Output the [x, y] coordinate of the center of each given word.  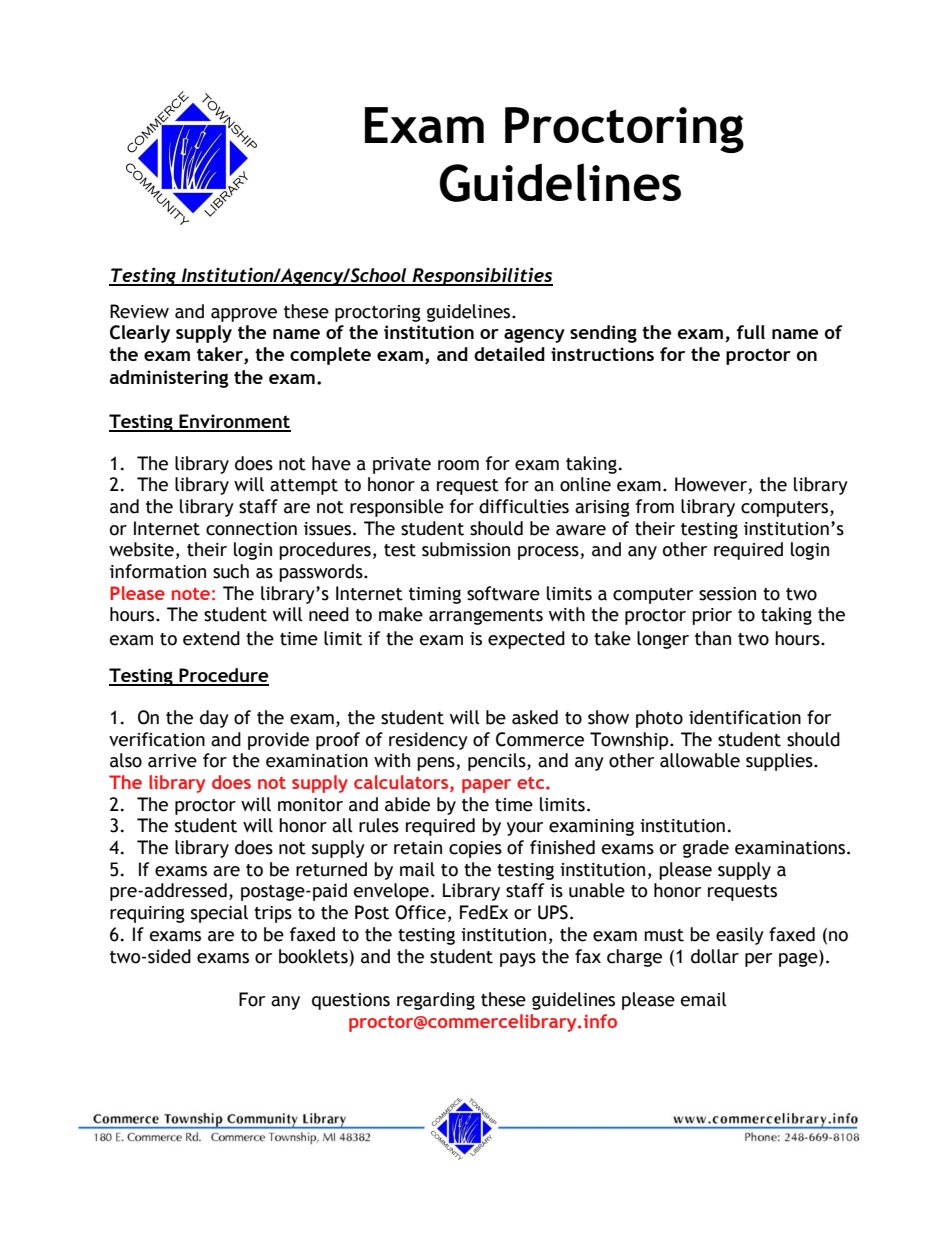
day [214, 719]
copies [475, 849]
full [751, 332]
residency [428, 741]
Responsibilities [481, 276]
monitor [310, 805]
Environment [234, 422]
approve [244, 315]
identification [745, 717]
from [655, 506]
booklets [313, 956]
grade [706, 849]
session [727, 594]
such [231, 571]
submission [466, 549]
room [458, 465]
